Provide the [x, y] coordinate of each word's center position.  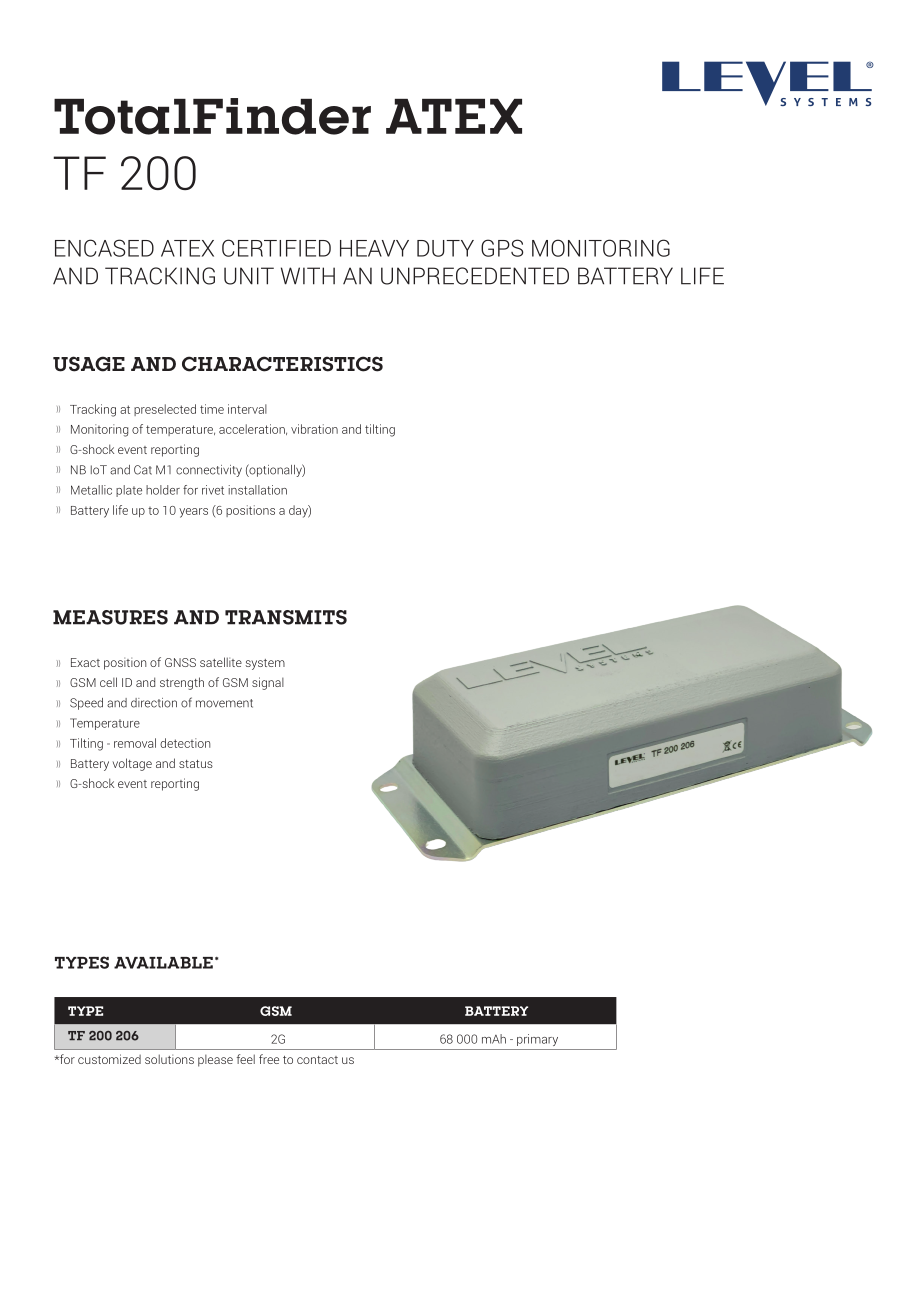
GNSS [180, 662]
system [265, 664]
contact [317, 1060]
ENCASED [104, 248]
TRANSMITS [286, 617]
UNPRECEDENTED [475, 276]
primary [537, 1040]
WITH [308, 276]
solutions [169, 1059]
